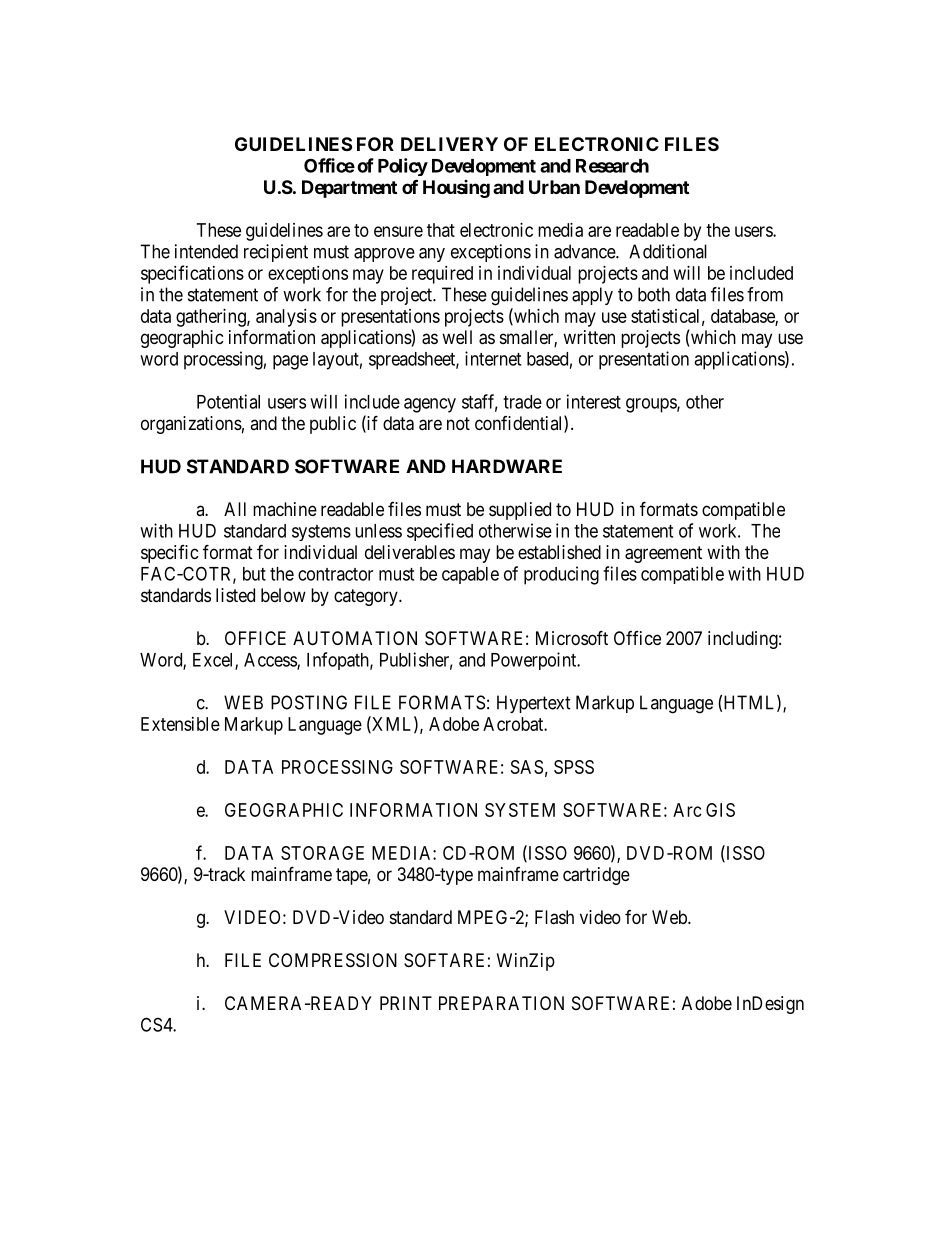 This page has height=1233, width=952. What do you see at coordinates (309, 702) in the page?
I see `POSTING` at bounding box center [309, 702].
